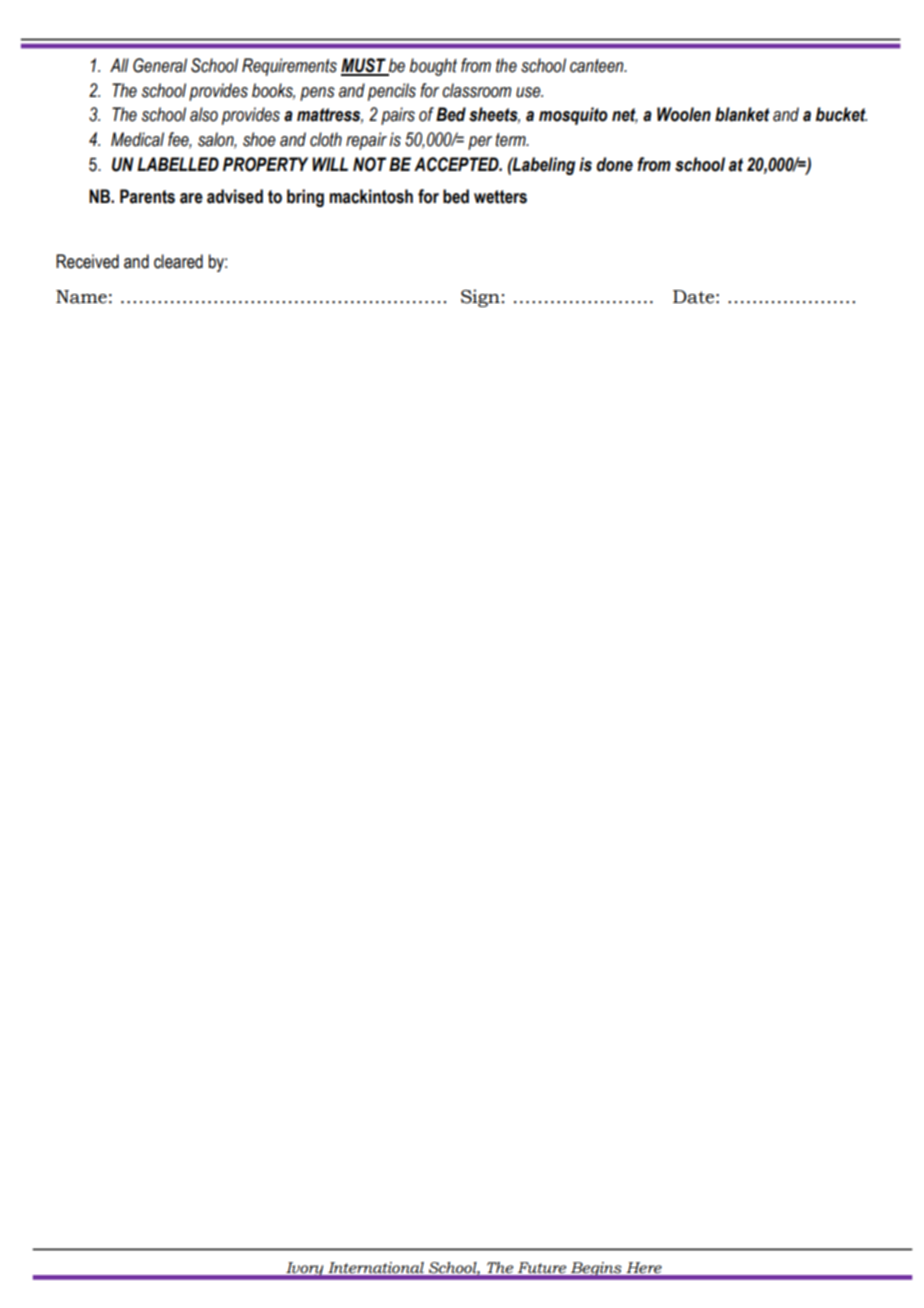 This image has width=924, height=1308. Describe the element at coordinates (160, 65) in the image. I see `General` at that location.
